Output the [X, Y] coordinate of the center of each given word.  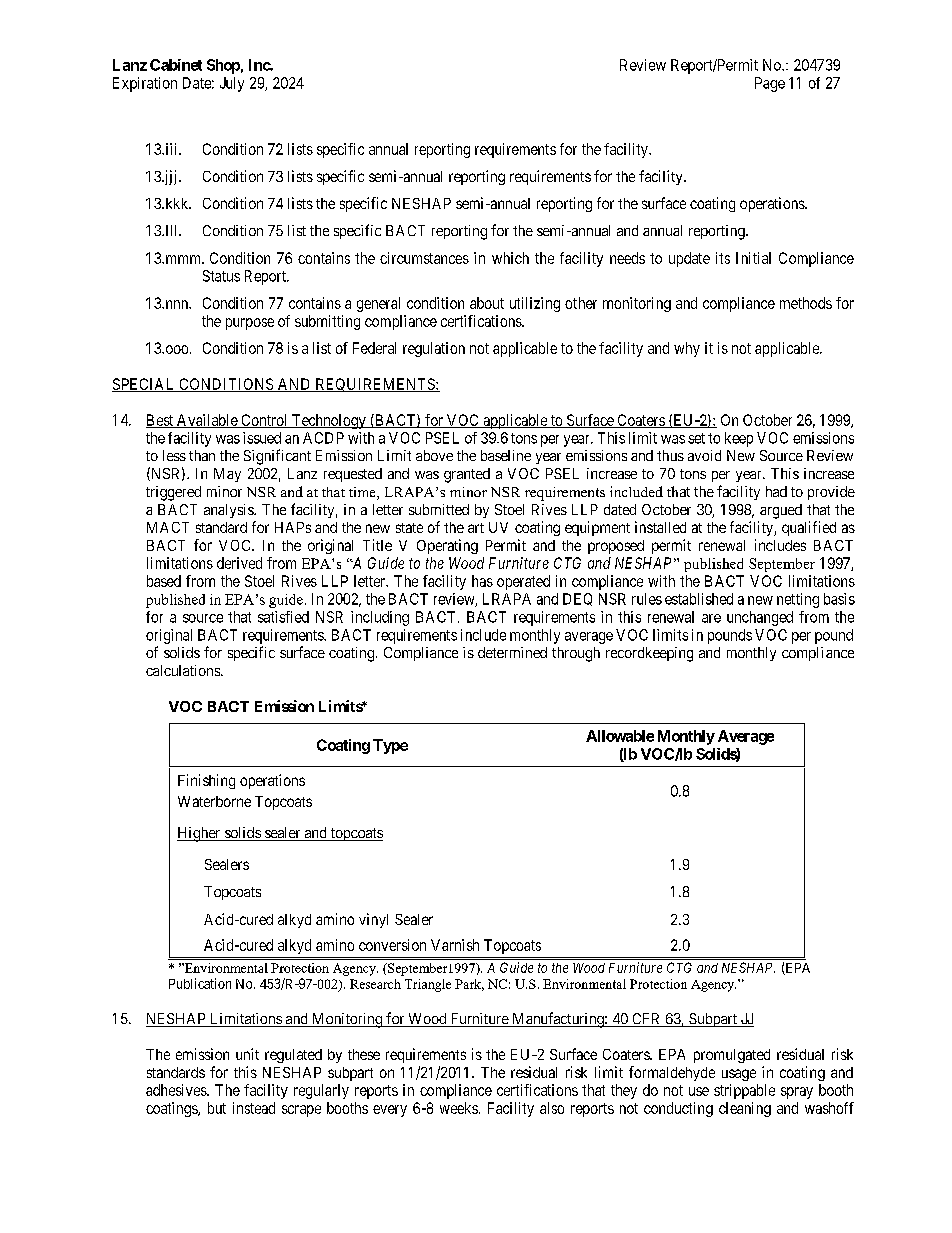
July [232, 84]
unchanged [760, 618]
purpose [250, 324]
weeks [459, 1108]
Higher [200, 834]
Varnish [455, 945]
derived [239, 563]
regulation [434, 349]
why [687, 349]
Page [770, 84]
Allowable [620, 736]
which [510, 258]
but [217, 1108]
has [482, 581]
